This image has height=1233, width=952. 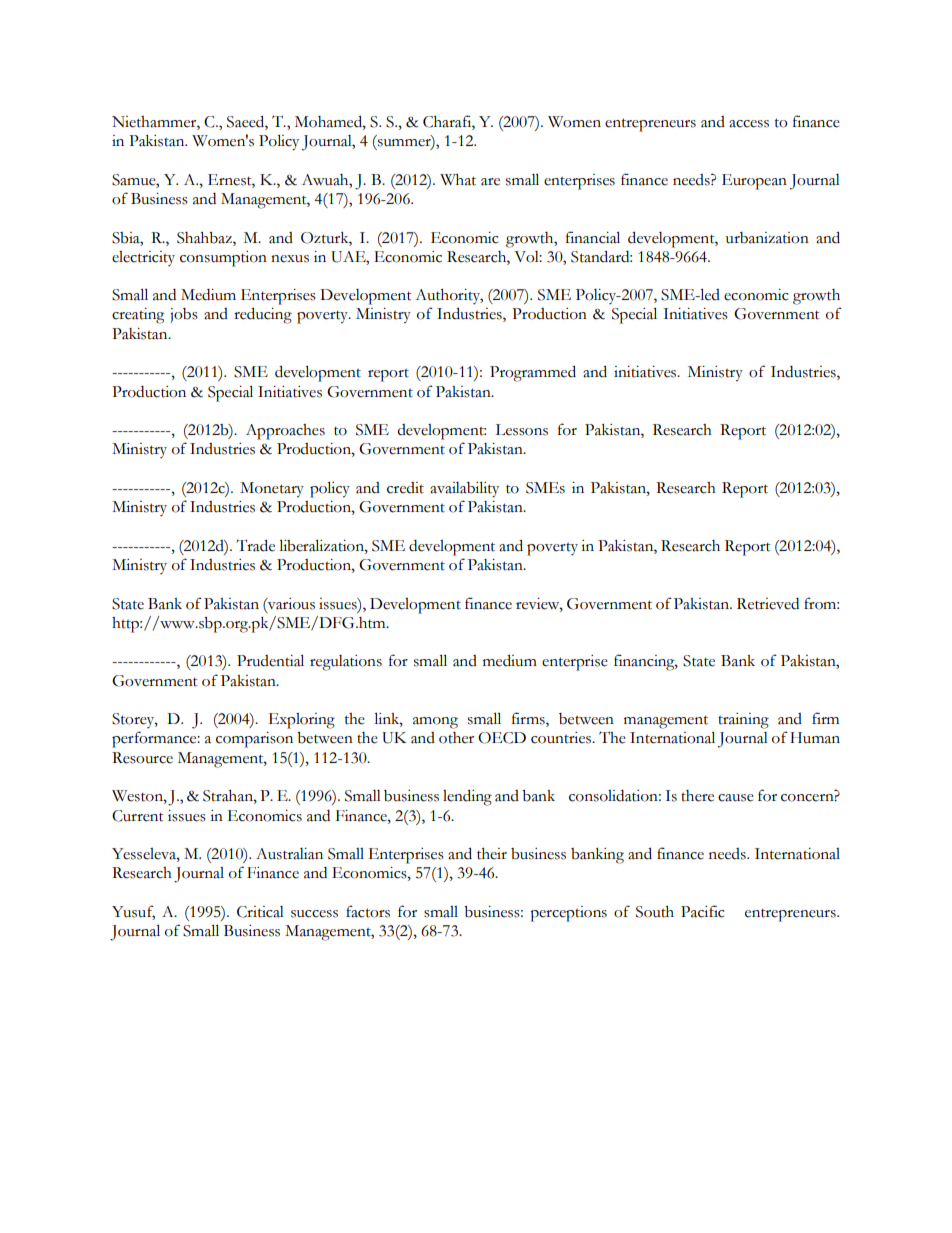 I want to click on What, so click(x=458, y=180).
